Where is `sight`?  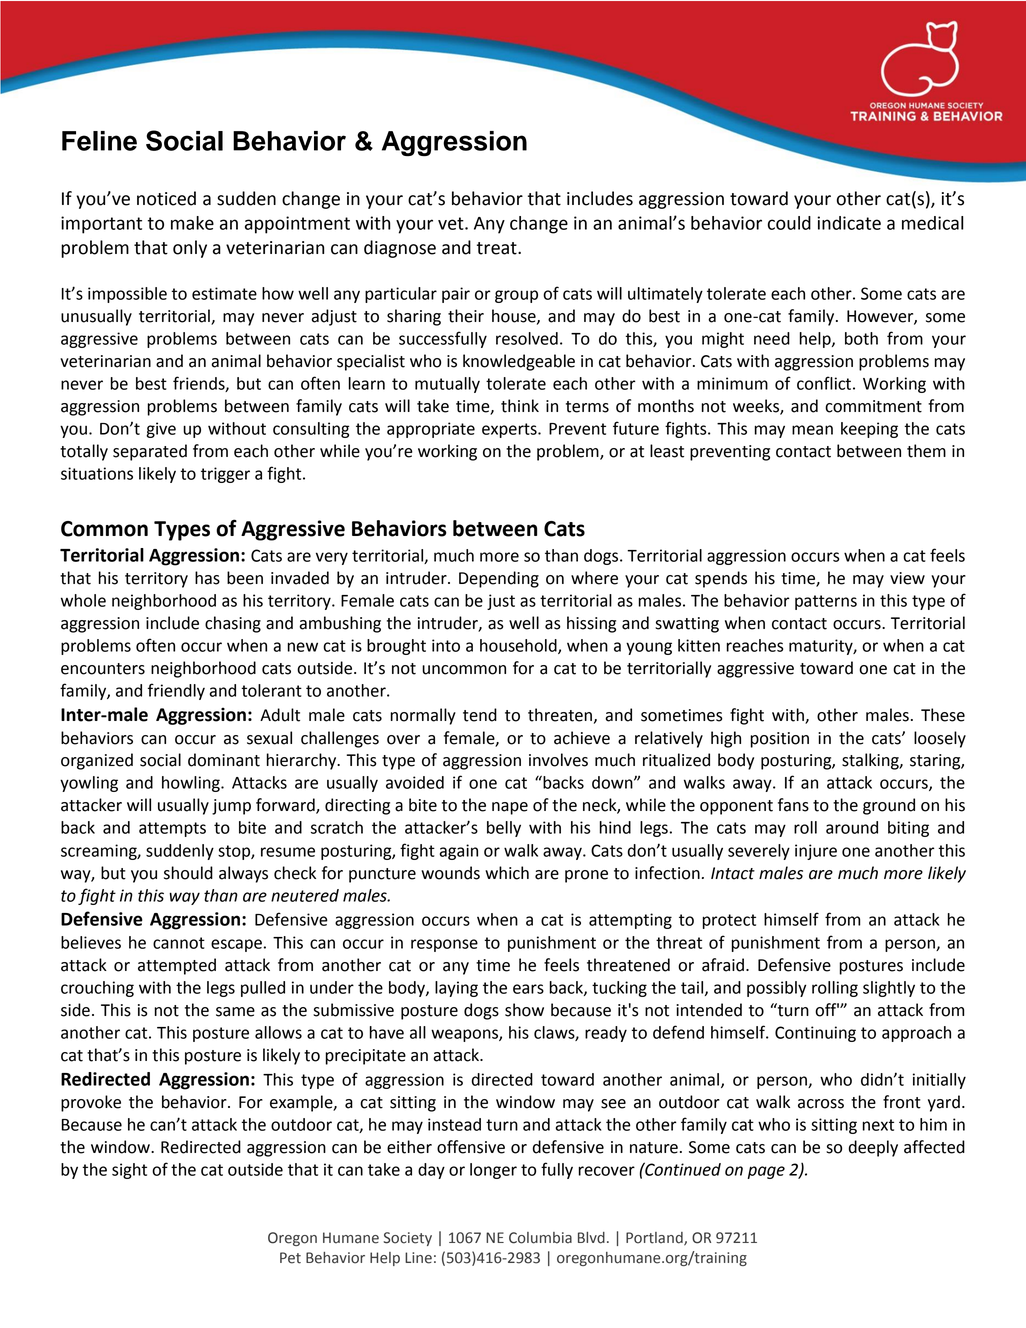 sight is located at coordinates (129, 1171).
